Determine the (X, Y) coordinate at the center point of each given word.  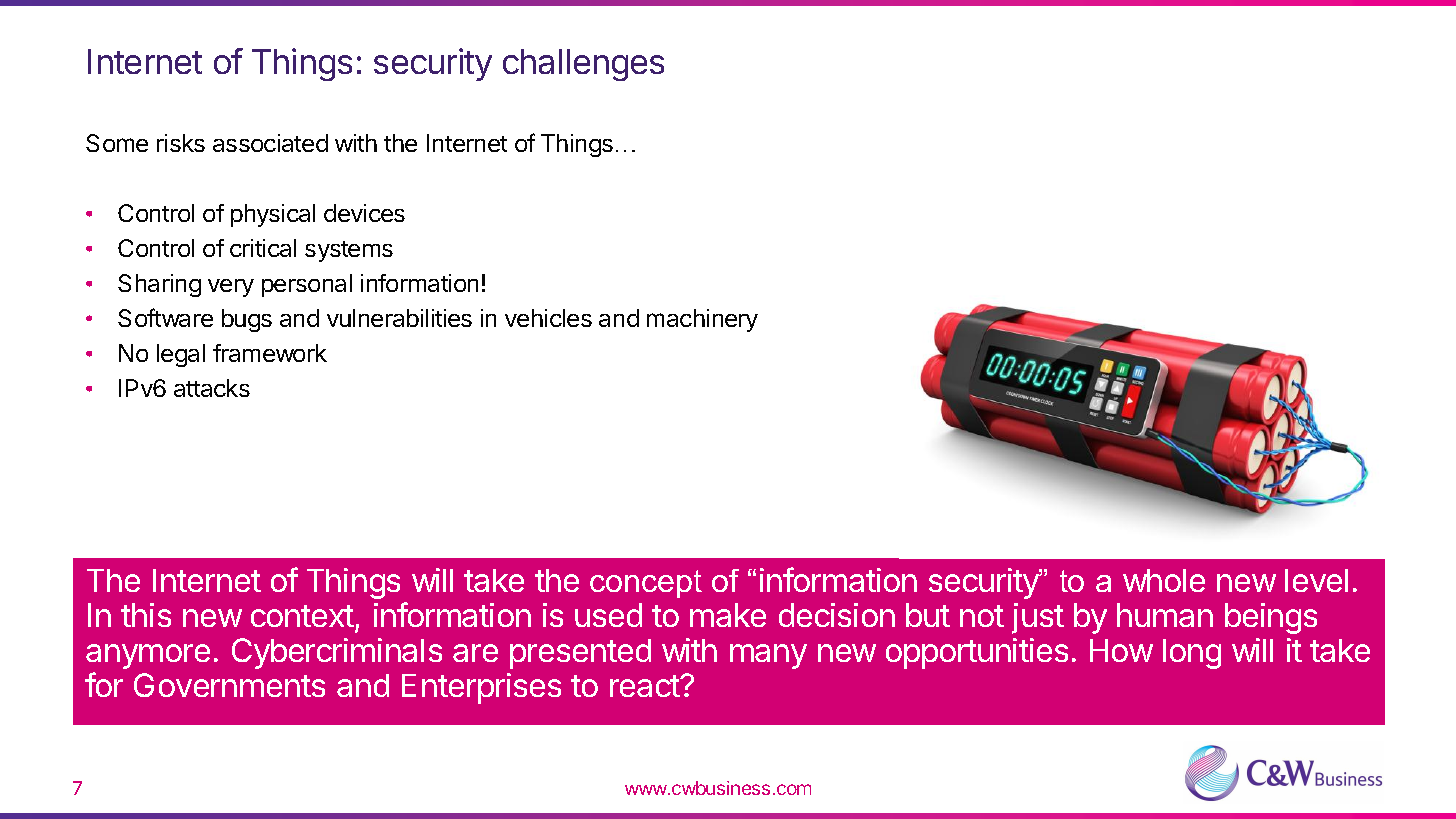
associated (270, 143)
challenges (583, 65)
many (768, 656)
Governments (229, 685)
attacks (212, 388)
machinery (702, 320)
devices (364, 213)
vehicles (548, 318)
